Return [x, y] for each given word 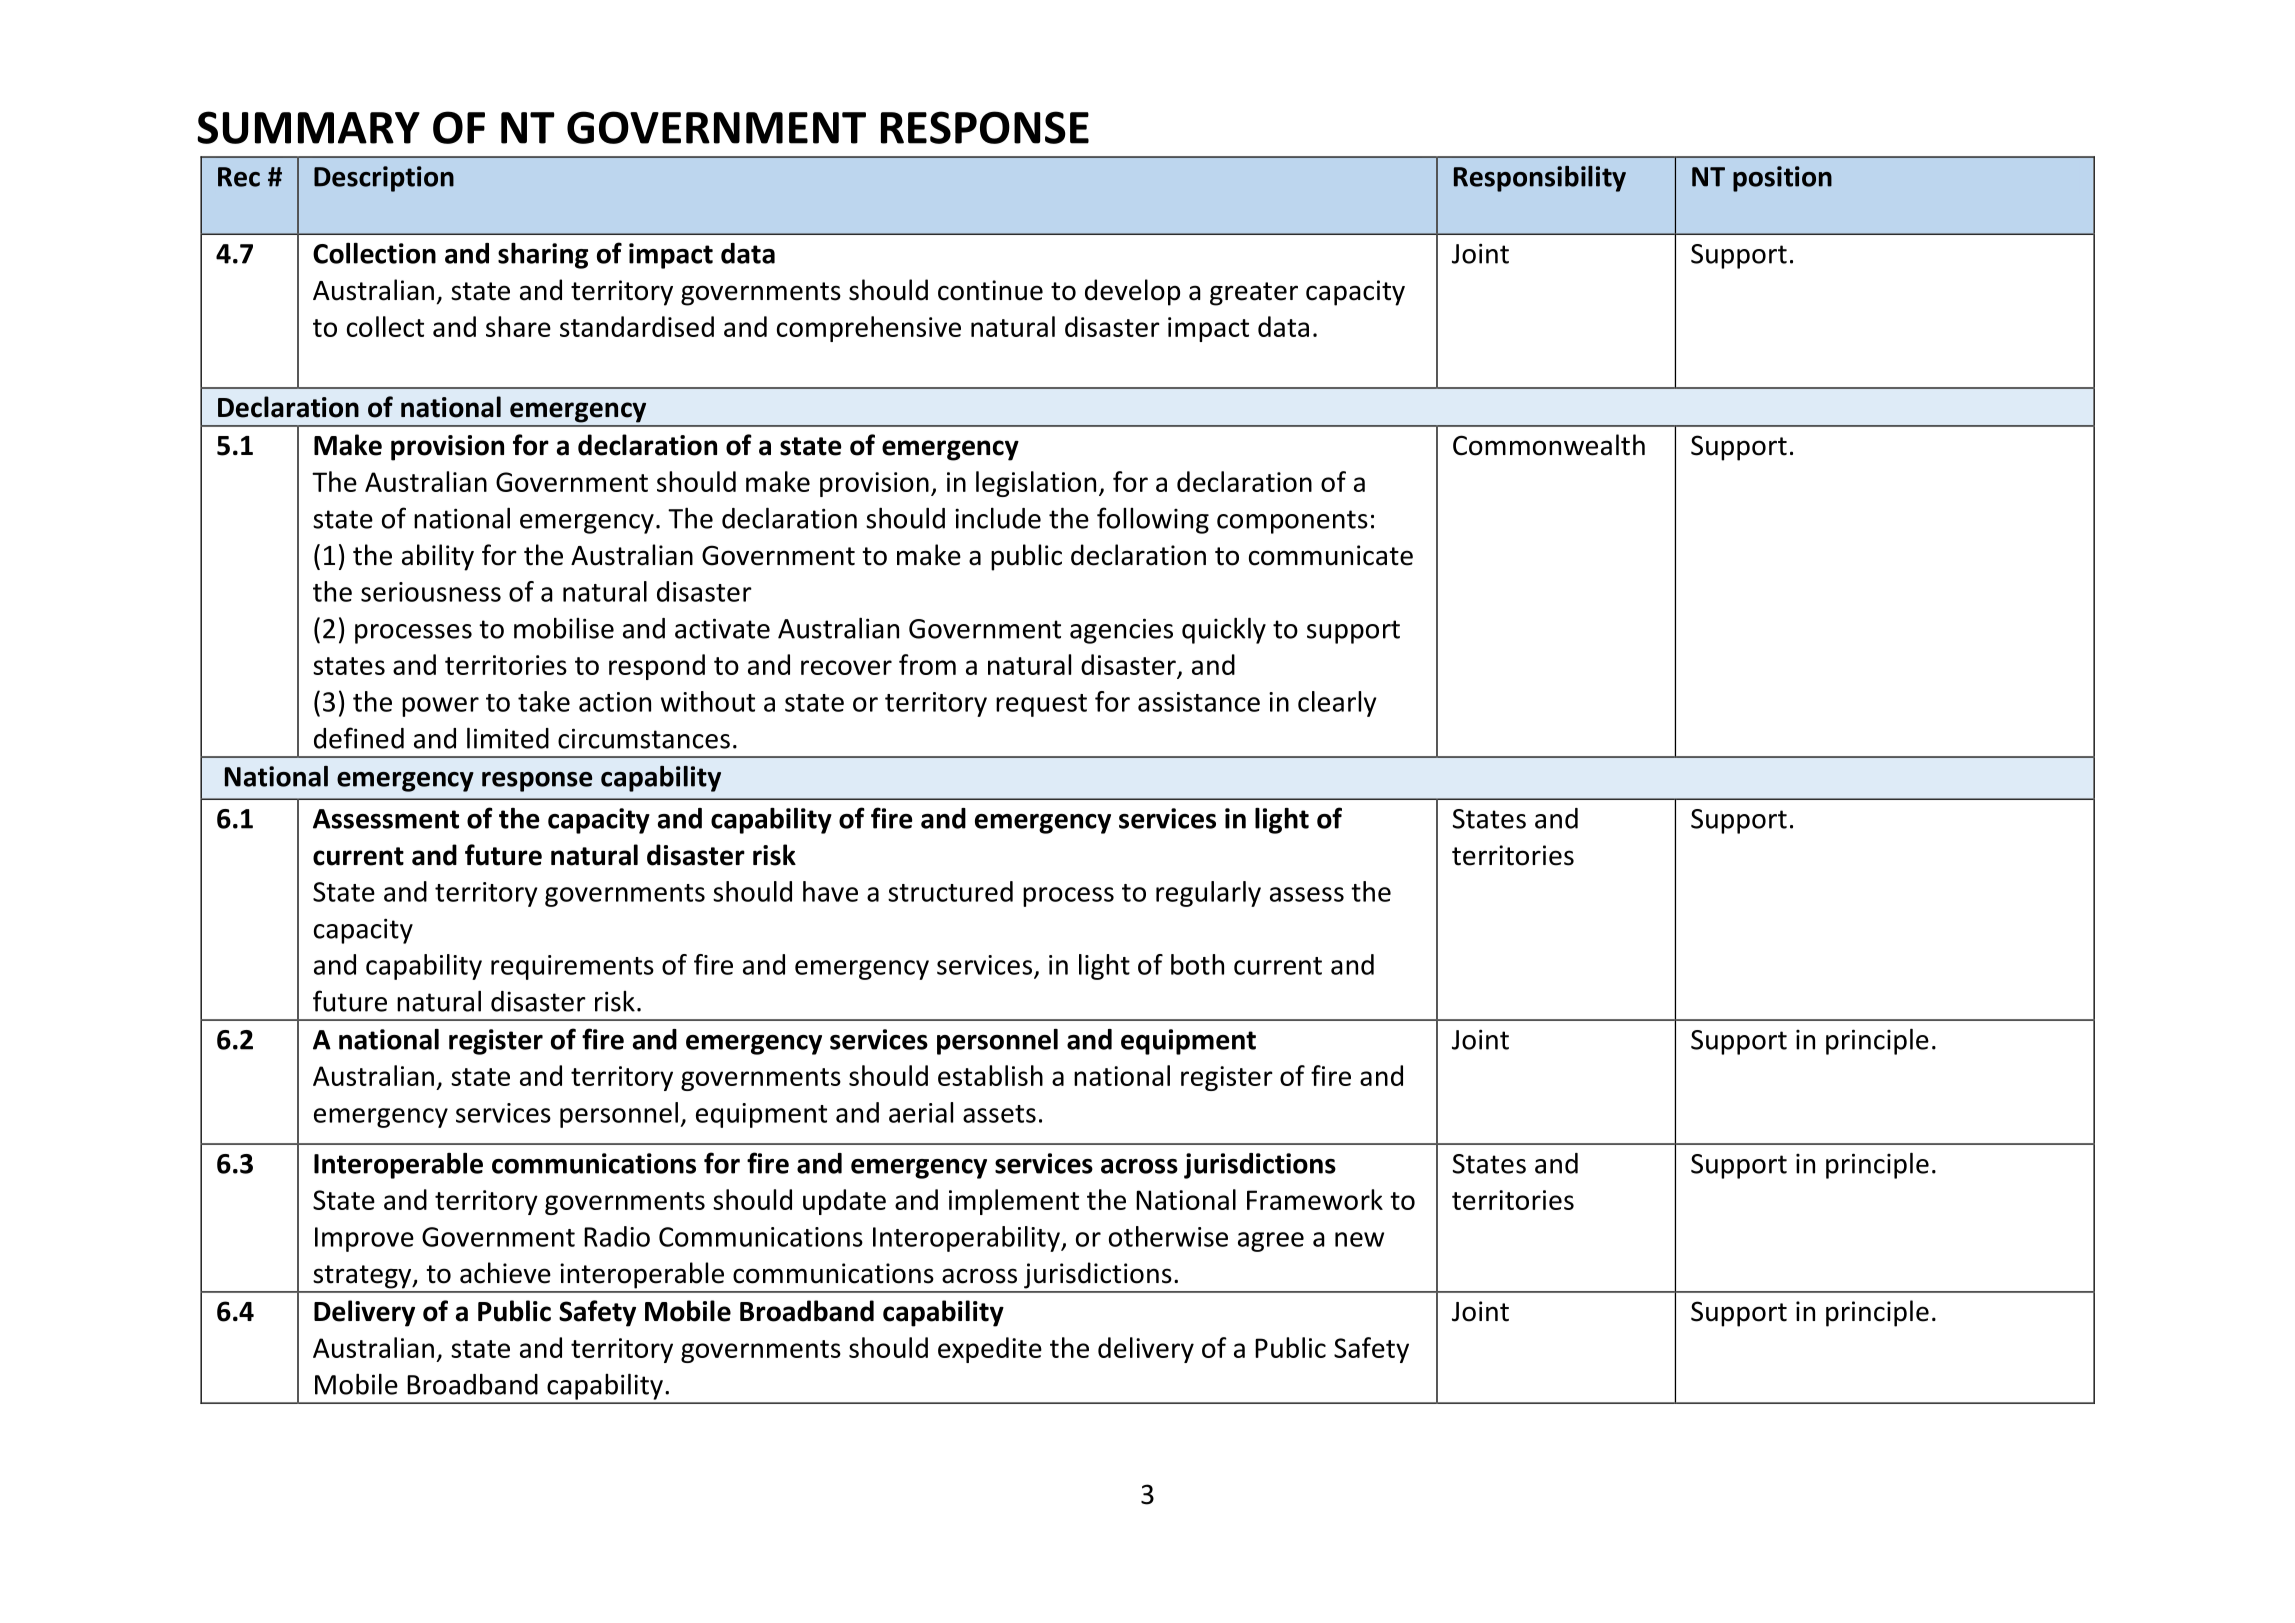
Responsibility [1540, 179]
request [1041, 705]
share [518, 326]
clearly [1337, 704]
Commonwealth [1549, 445]
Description [384, 179]
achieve [505, 1273]
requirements [572, 967]
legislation [1036, 484]
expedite [990, 1350]
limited [508, 738]
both [1197, 964]
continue [990, 290]
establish [990, 1075]
